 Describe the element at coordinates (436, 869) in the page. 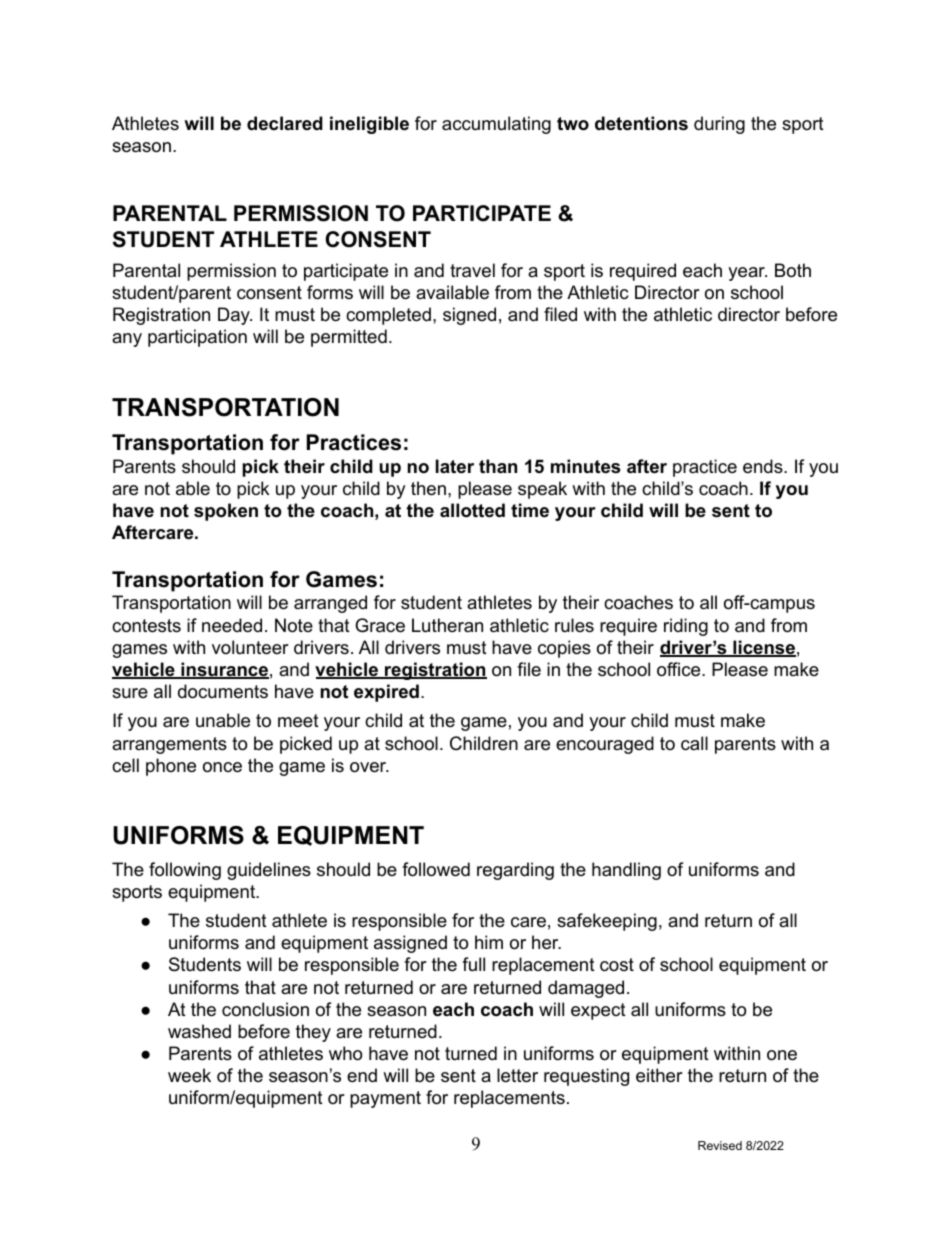

I see `followed` at that location.
